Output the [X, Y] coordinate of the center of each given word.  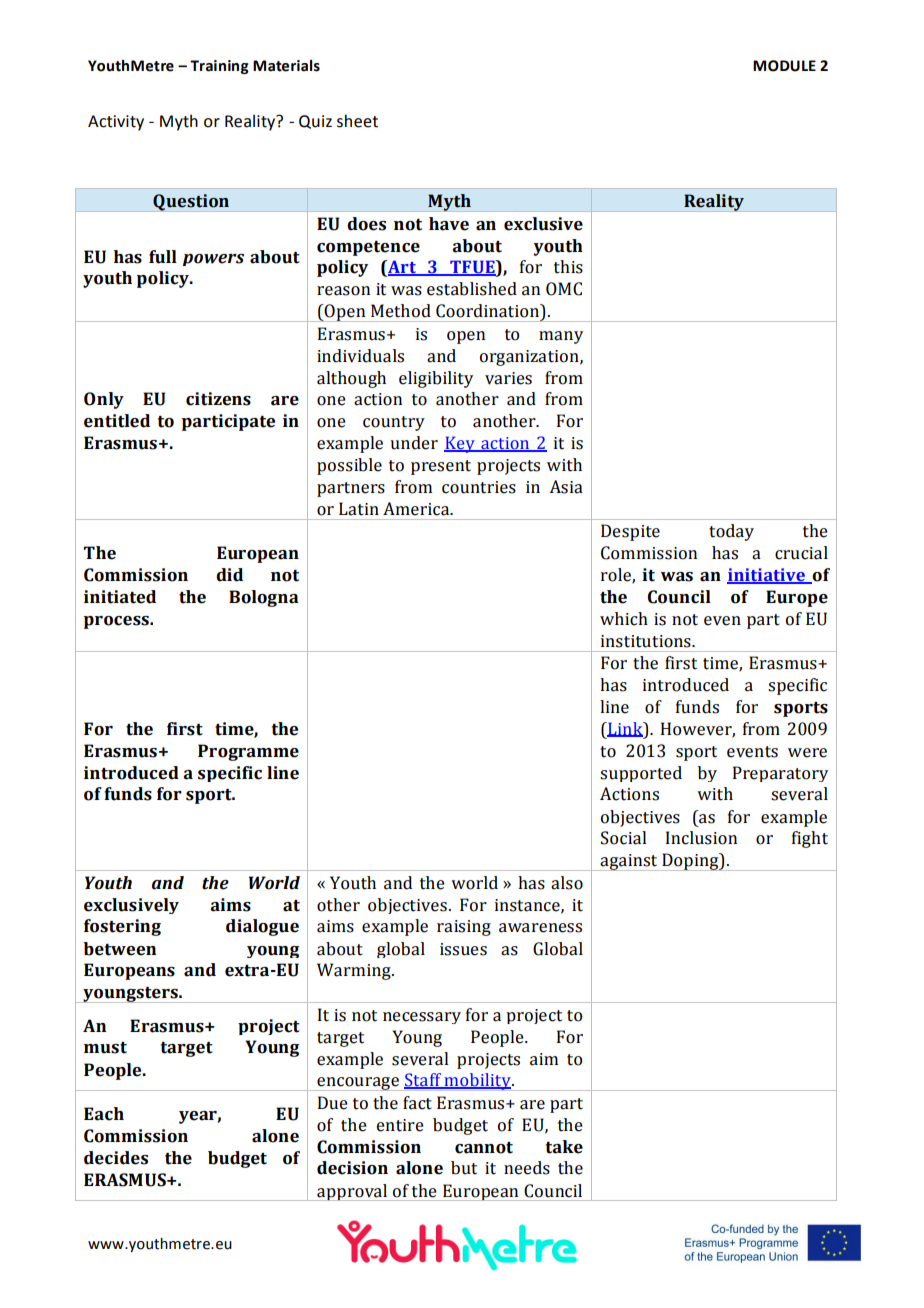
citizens [218, 399]
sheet [357, 121]
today [731, 532]
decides [116, 1158]
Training [219, 67]
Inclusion [701, 838]
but [464, 1168]
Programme [248, 752]
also [567, 883]
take [564, 1147]
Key [460, 444]
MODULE [784, 66]
